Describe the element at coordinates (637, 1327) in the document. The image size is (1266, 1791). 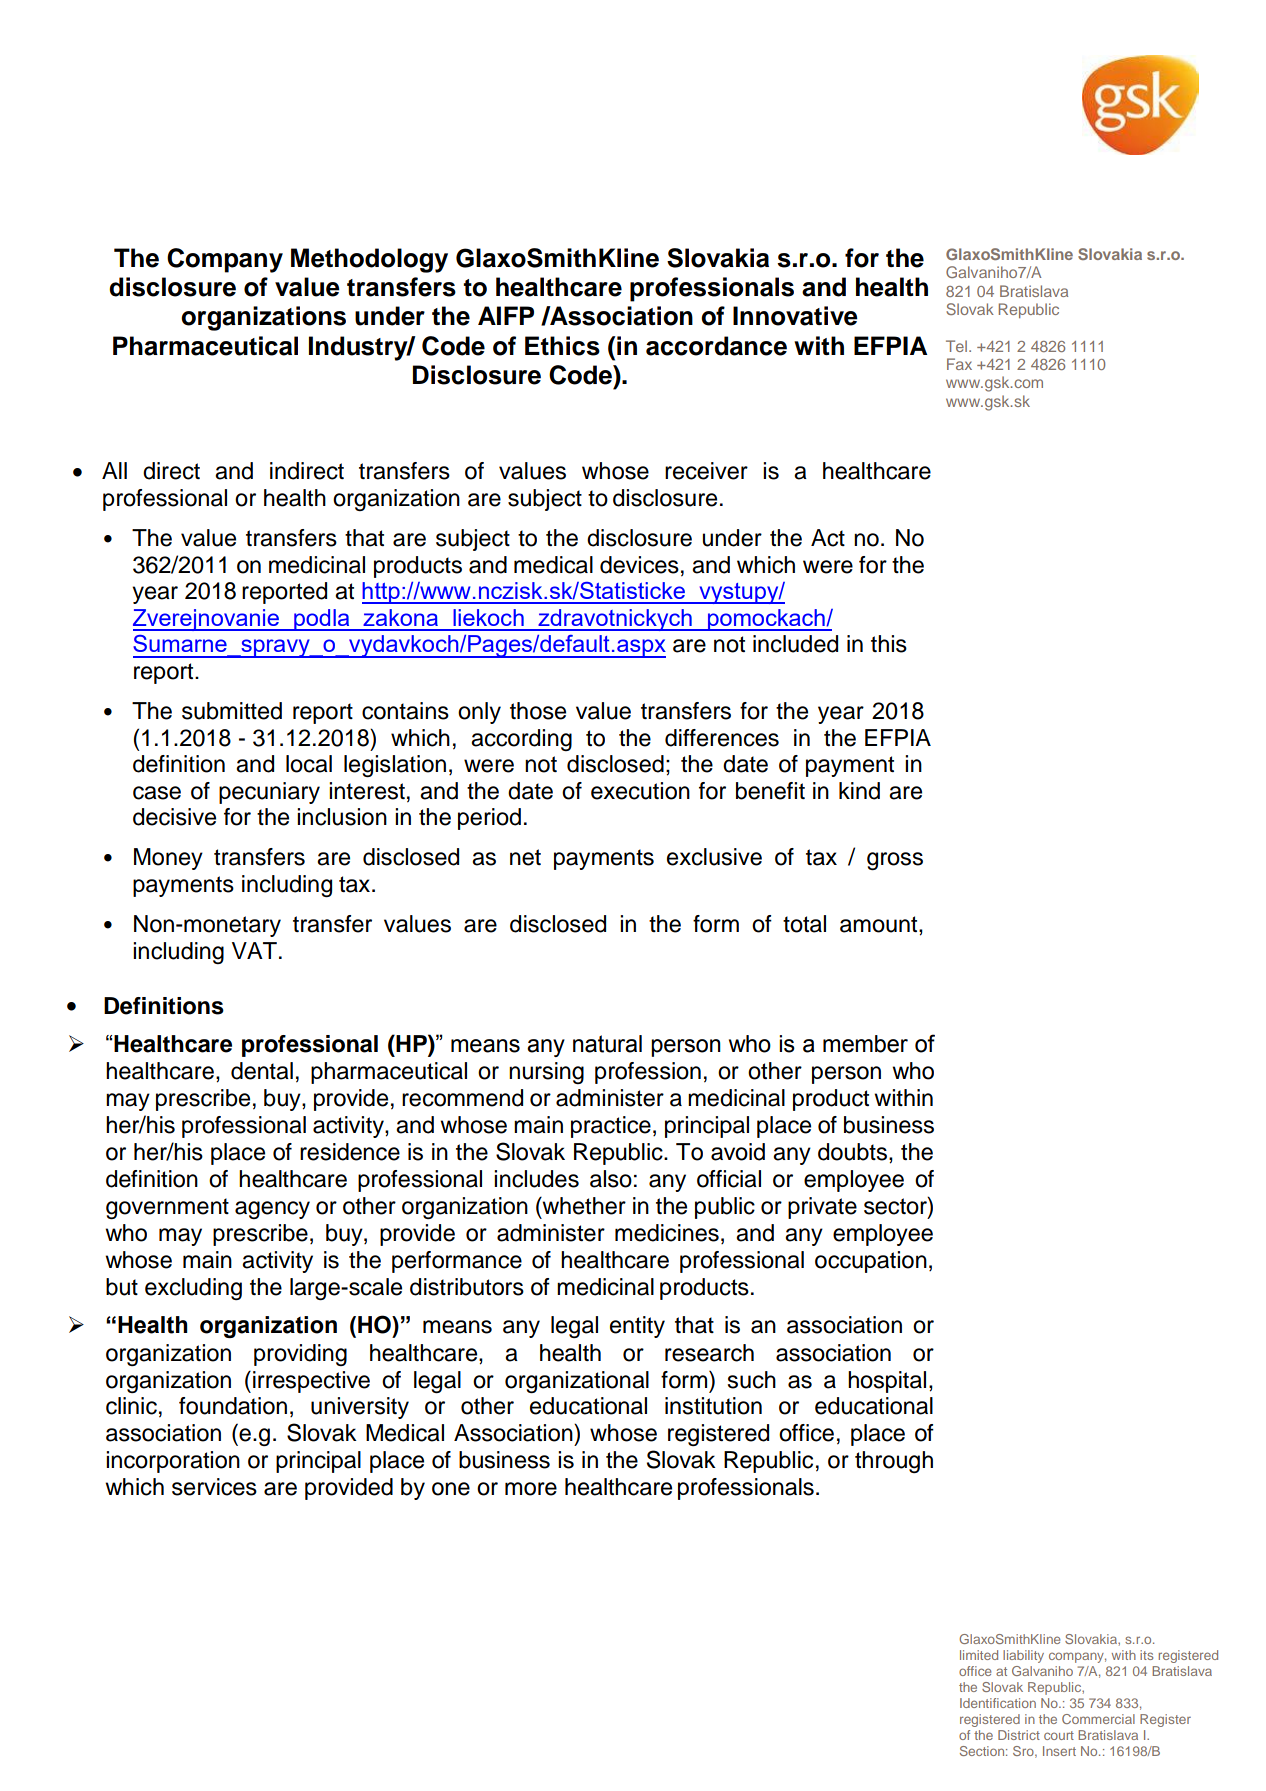
I see `entity` at that location.
